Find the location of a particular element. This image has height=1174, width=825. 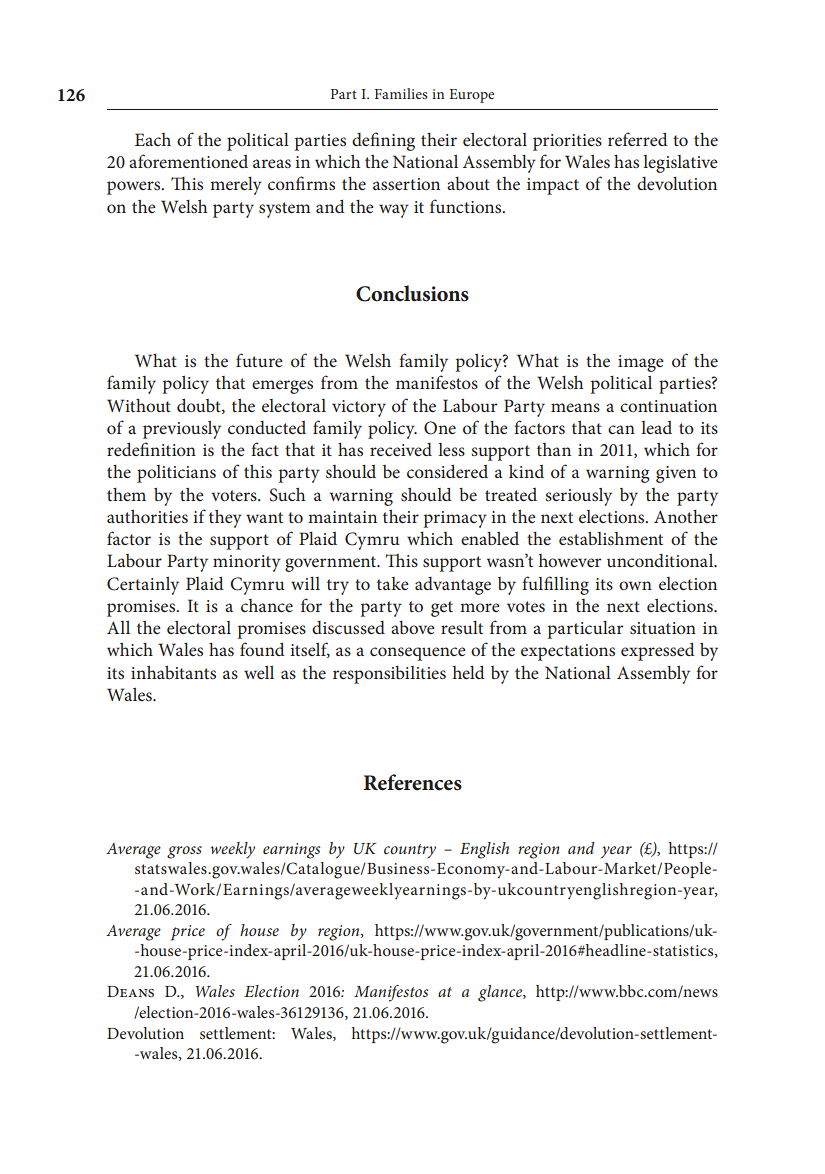

defining is located at coordinates (383, 141).
